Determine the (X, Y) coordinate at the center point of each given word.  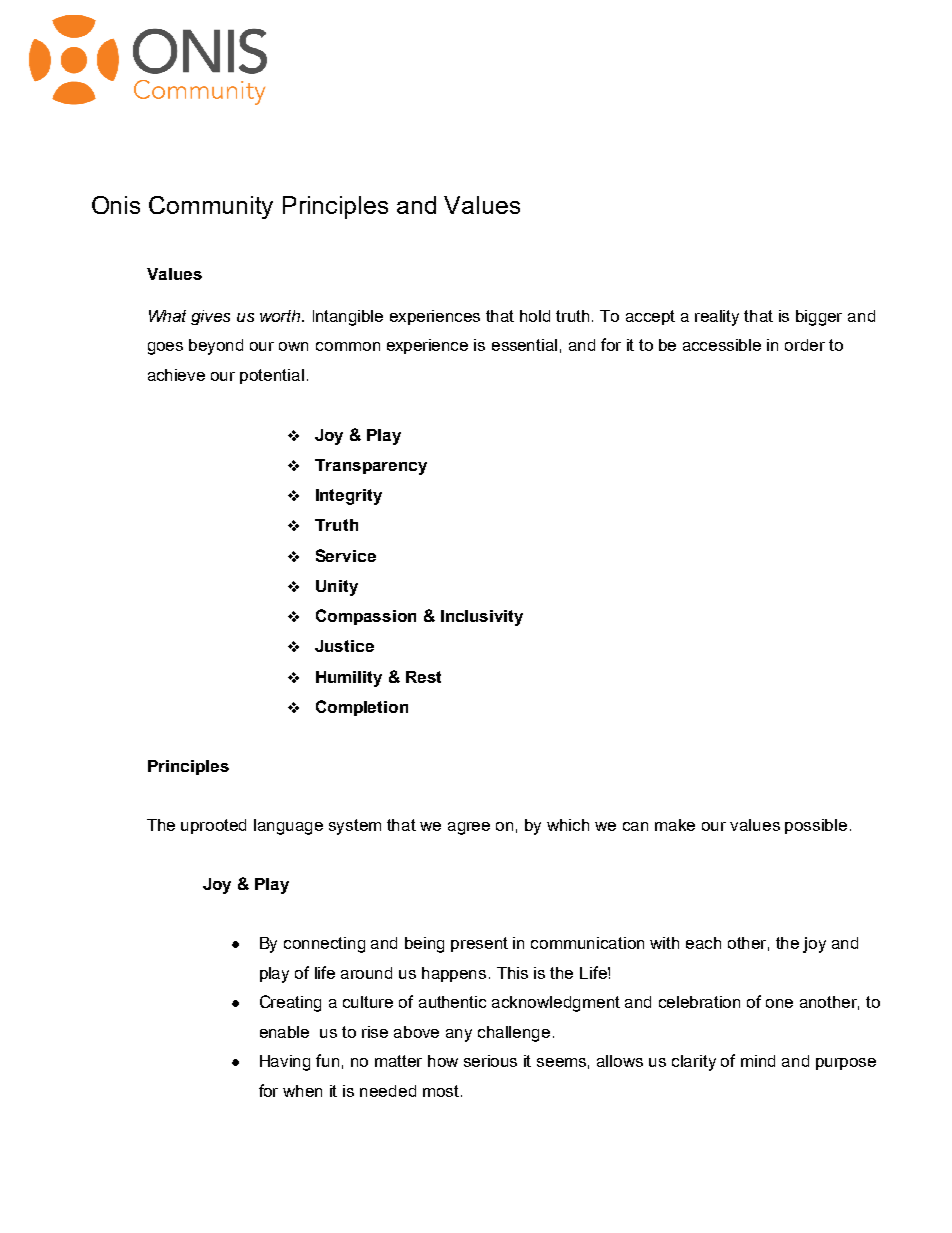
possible (816, 826)
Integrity (349, 497)
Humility (349, 679)
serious (490, 1061)
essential (524, 345)
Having (285, 1063)
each (703, 943)
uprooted (213, 826)
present (479, 944)
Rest (423, 677)
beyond (216, 347)
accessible (722, 345)
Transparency (371, 467)
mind (758, 1061)
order (805, 345)
